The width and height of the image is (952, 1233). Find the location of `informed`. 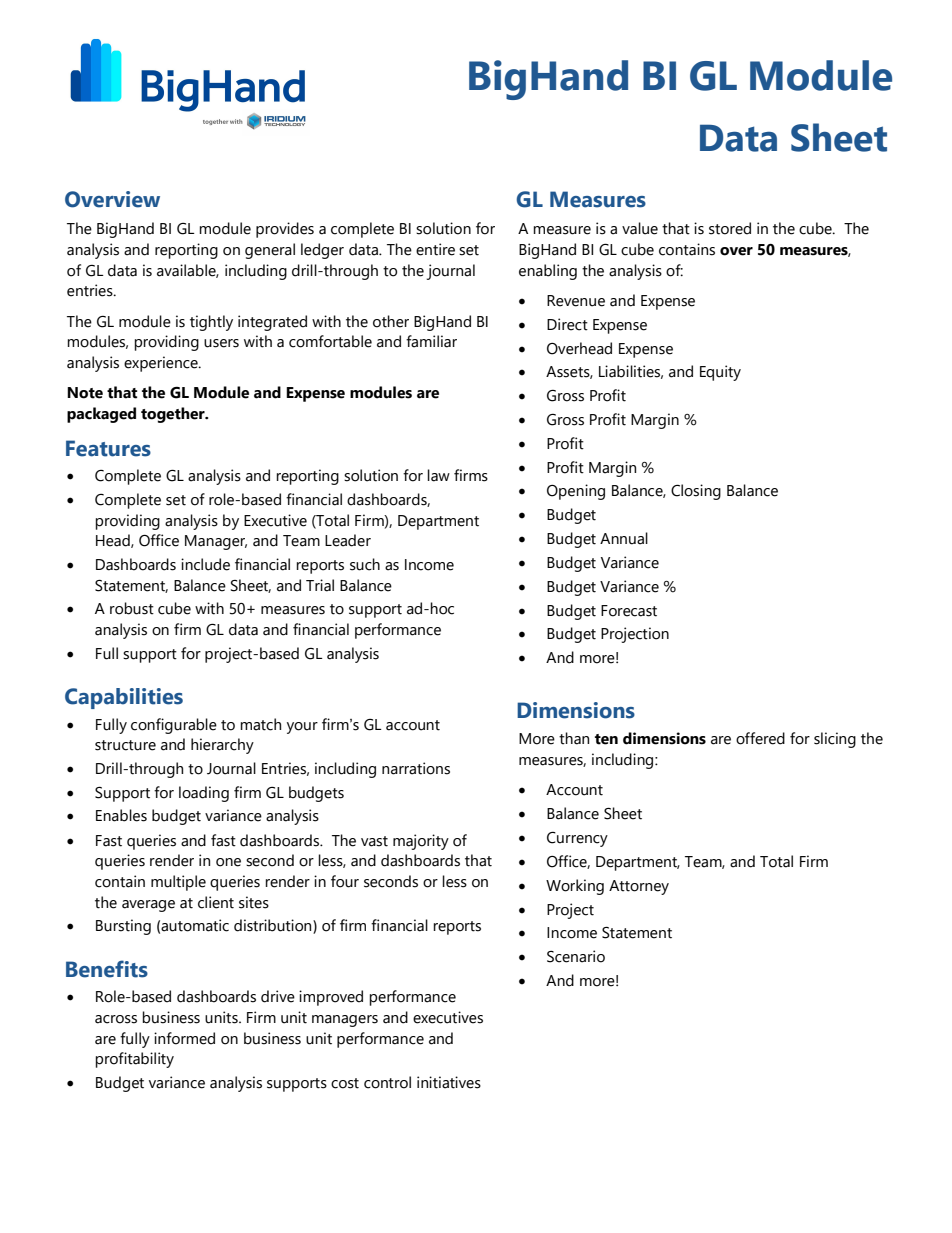

informed is located at coordinates (184, 1038).
